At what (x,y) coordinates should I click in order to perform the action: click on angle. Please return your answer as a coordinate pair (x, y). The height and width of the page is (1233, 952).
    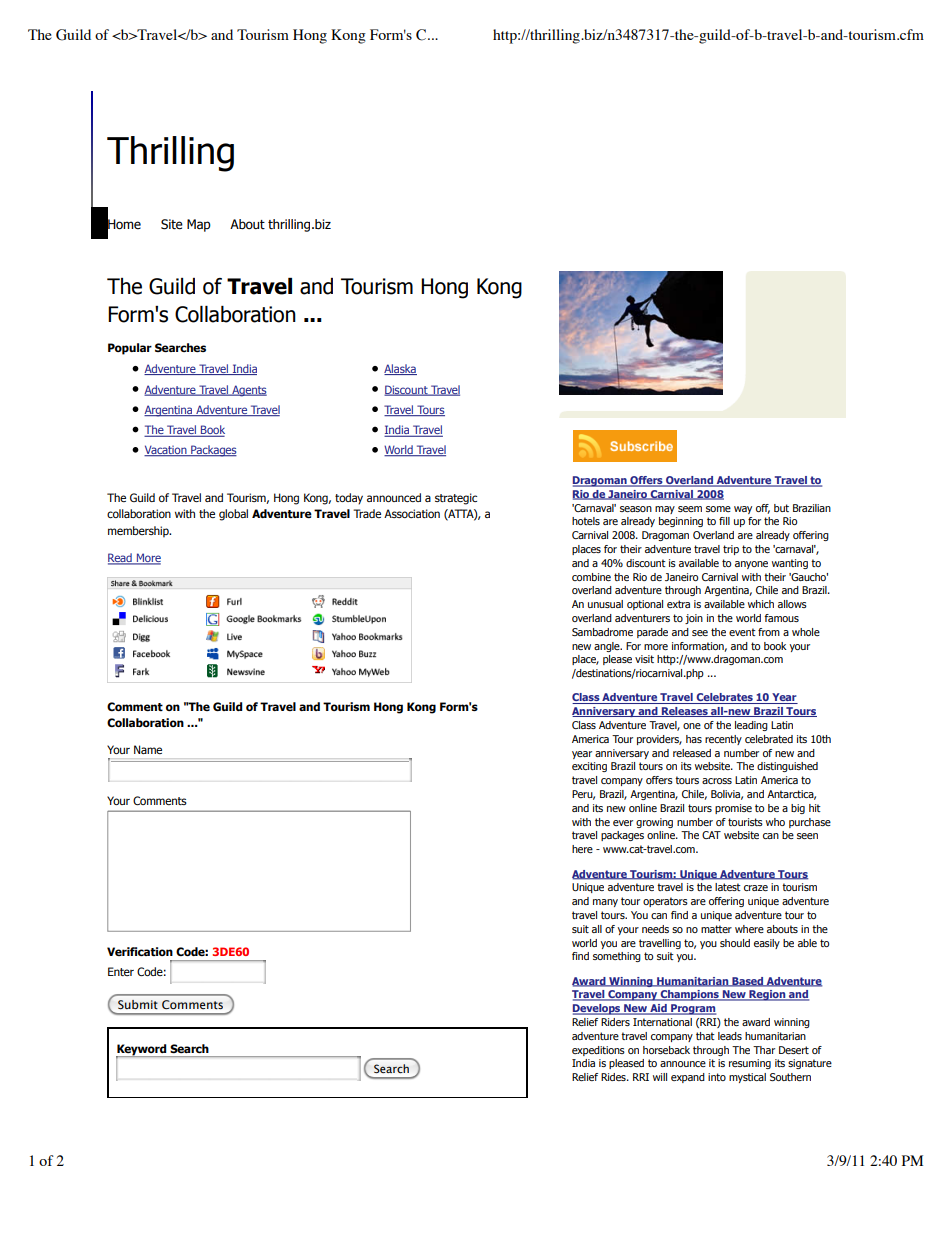
    Looking at the image, I should click on (608, 647).
